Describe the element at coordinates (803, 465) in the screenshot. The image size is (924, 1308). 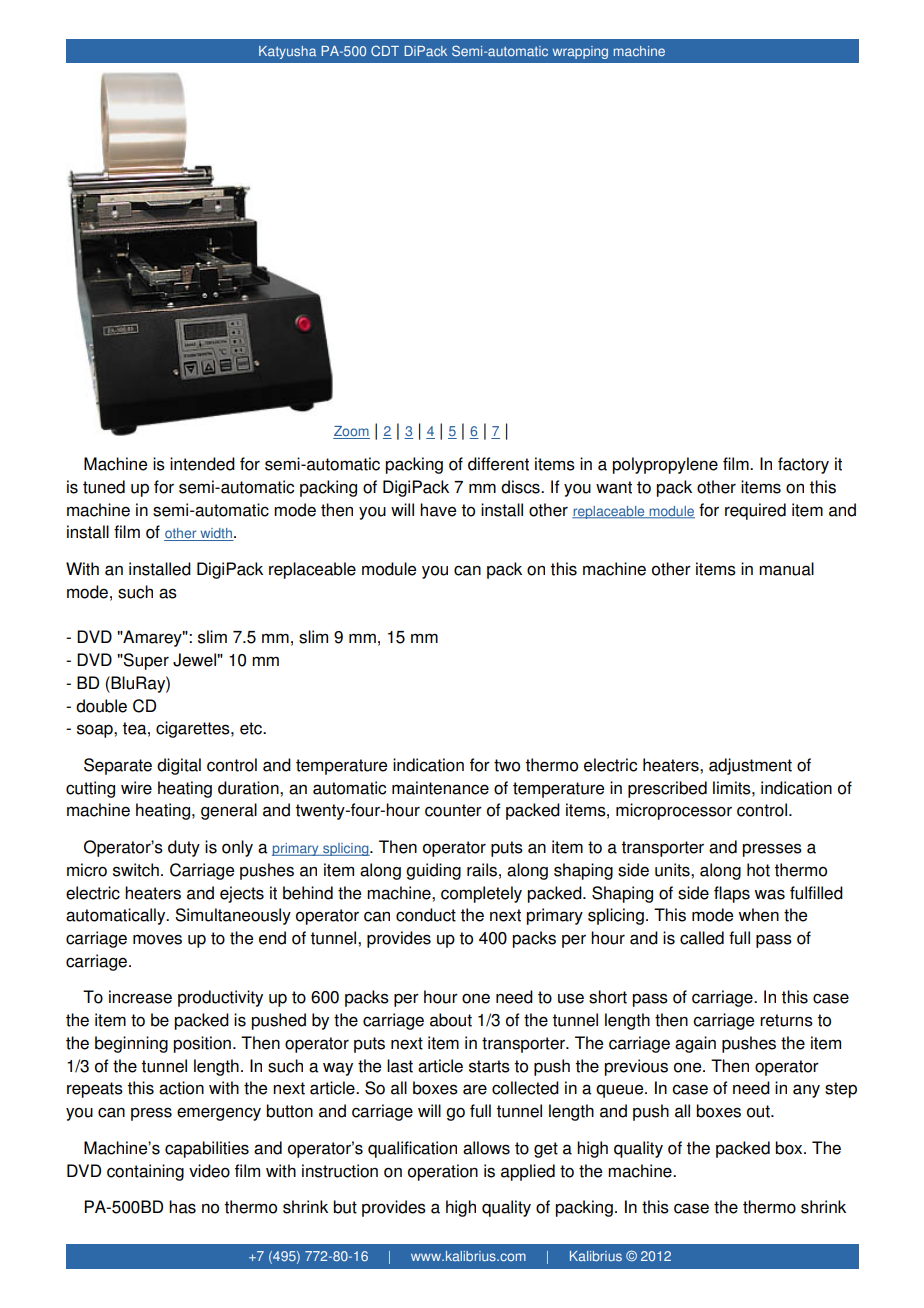
I see `factory` at that location.
